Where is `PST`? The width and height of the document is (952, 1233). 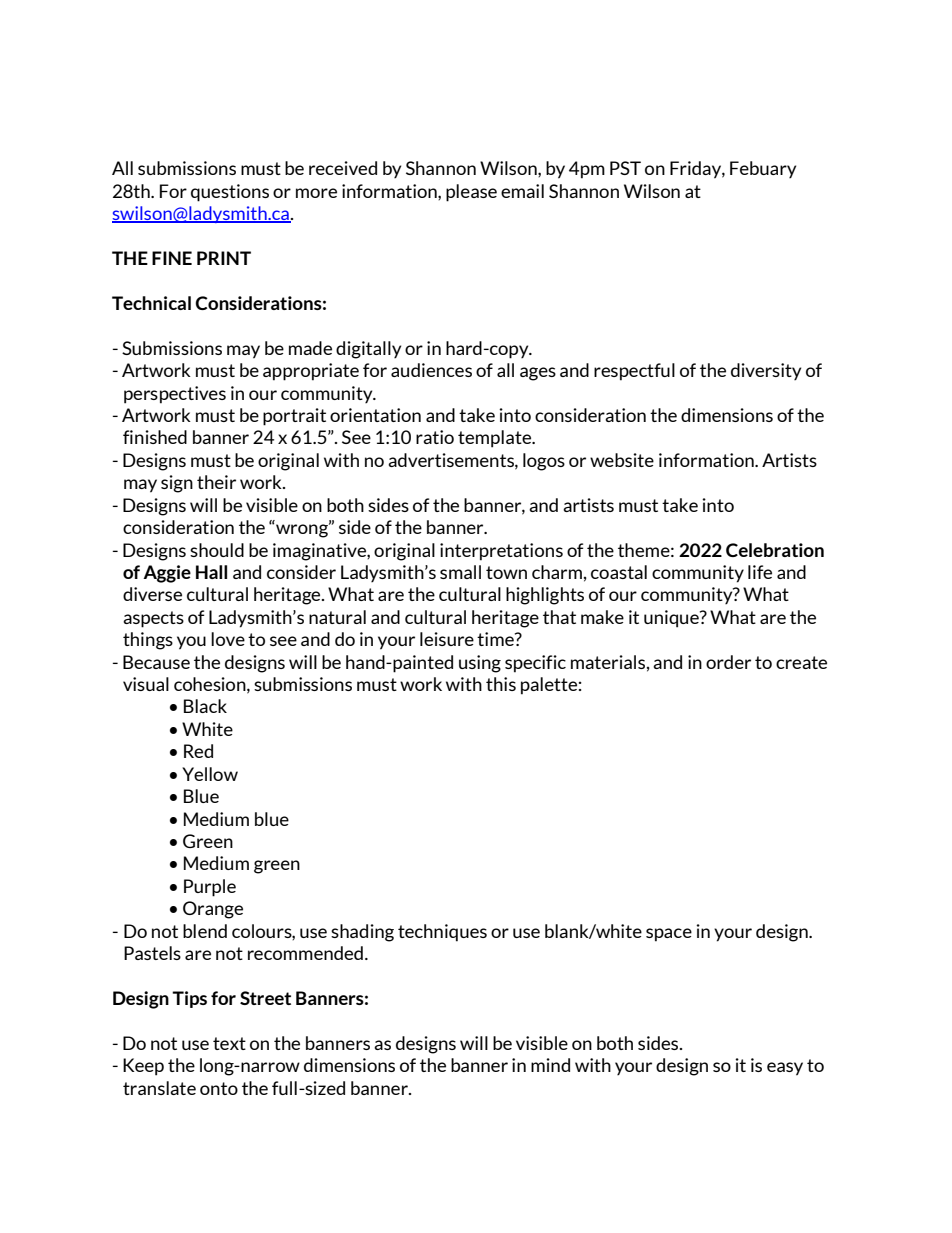 PST is located at coordinates (625, 168).
